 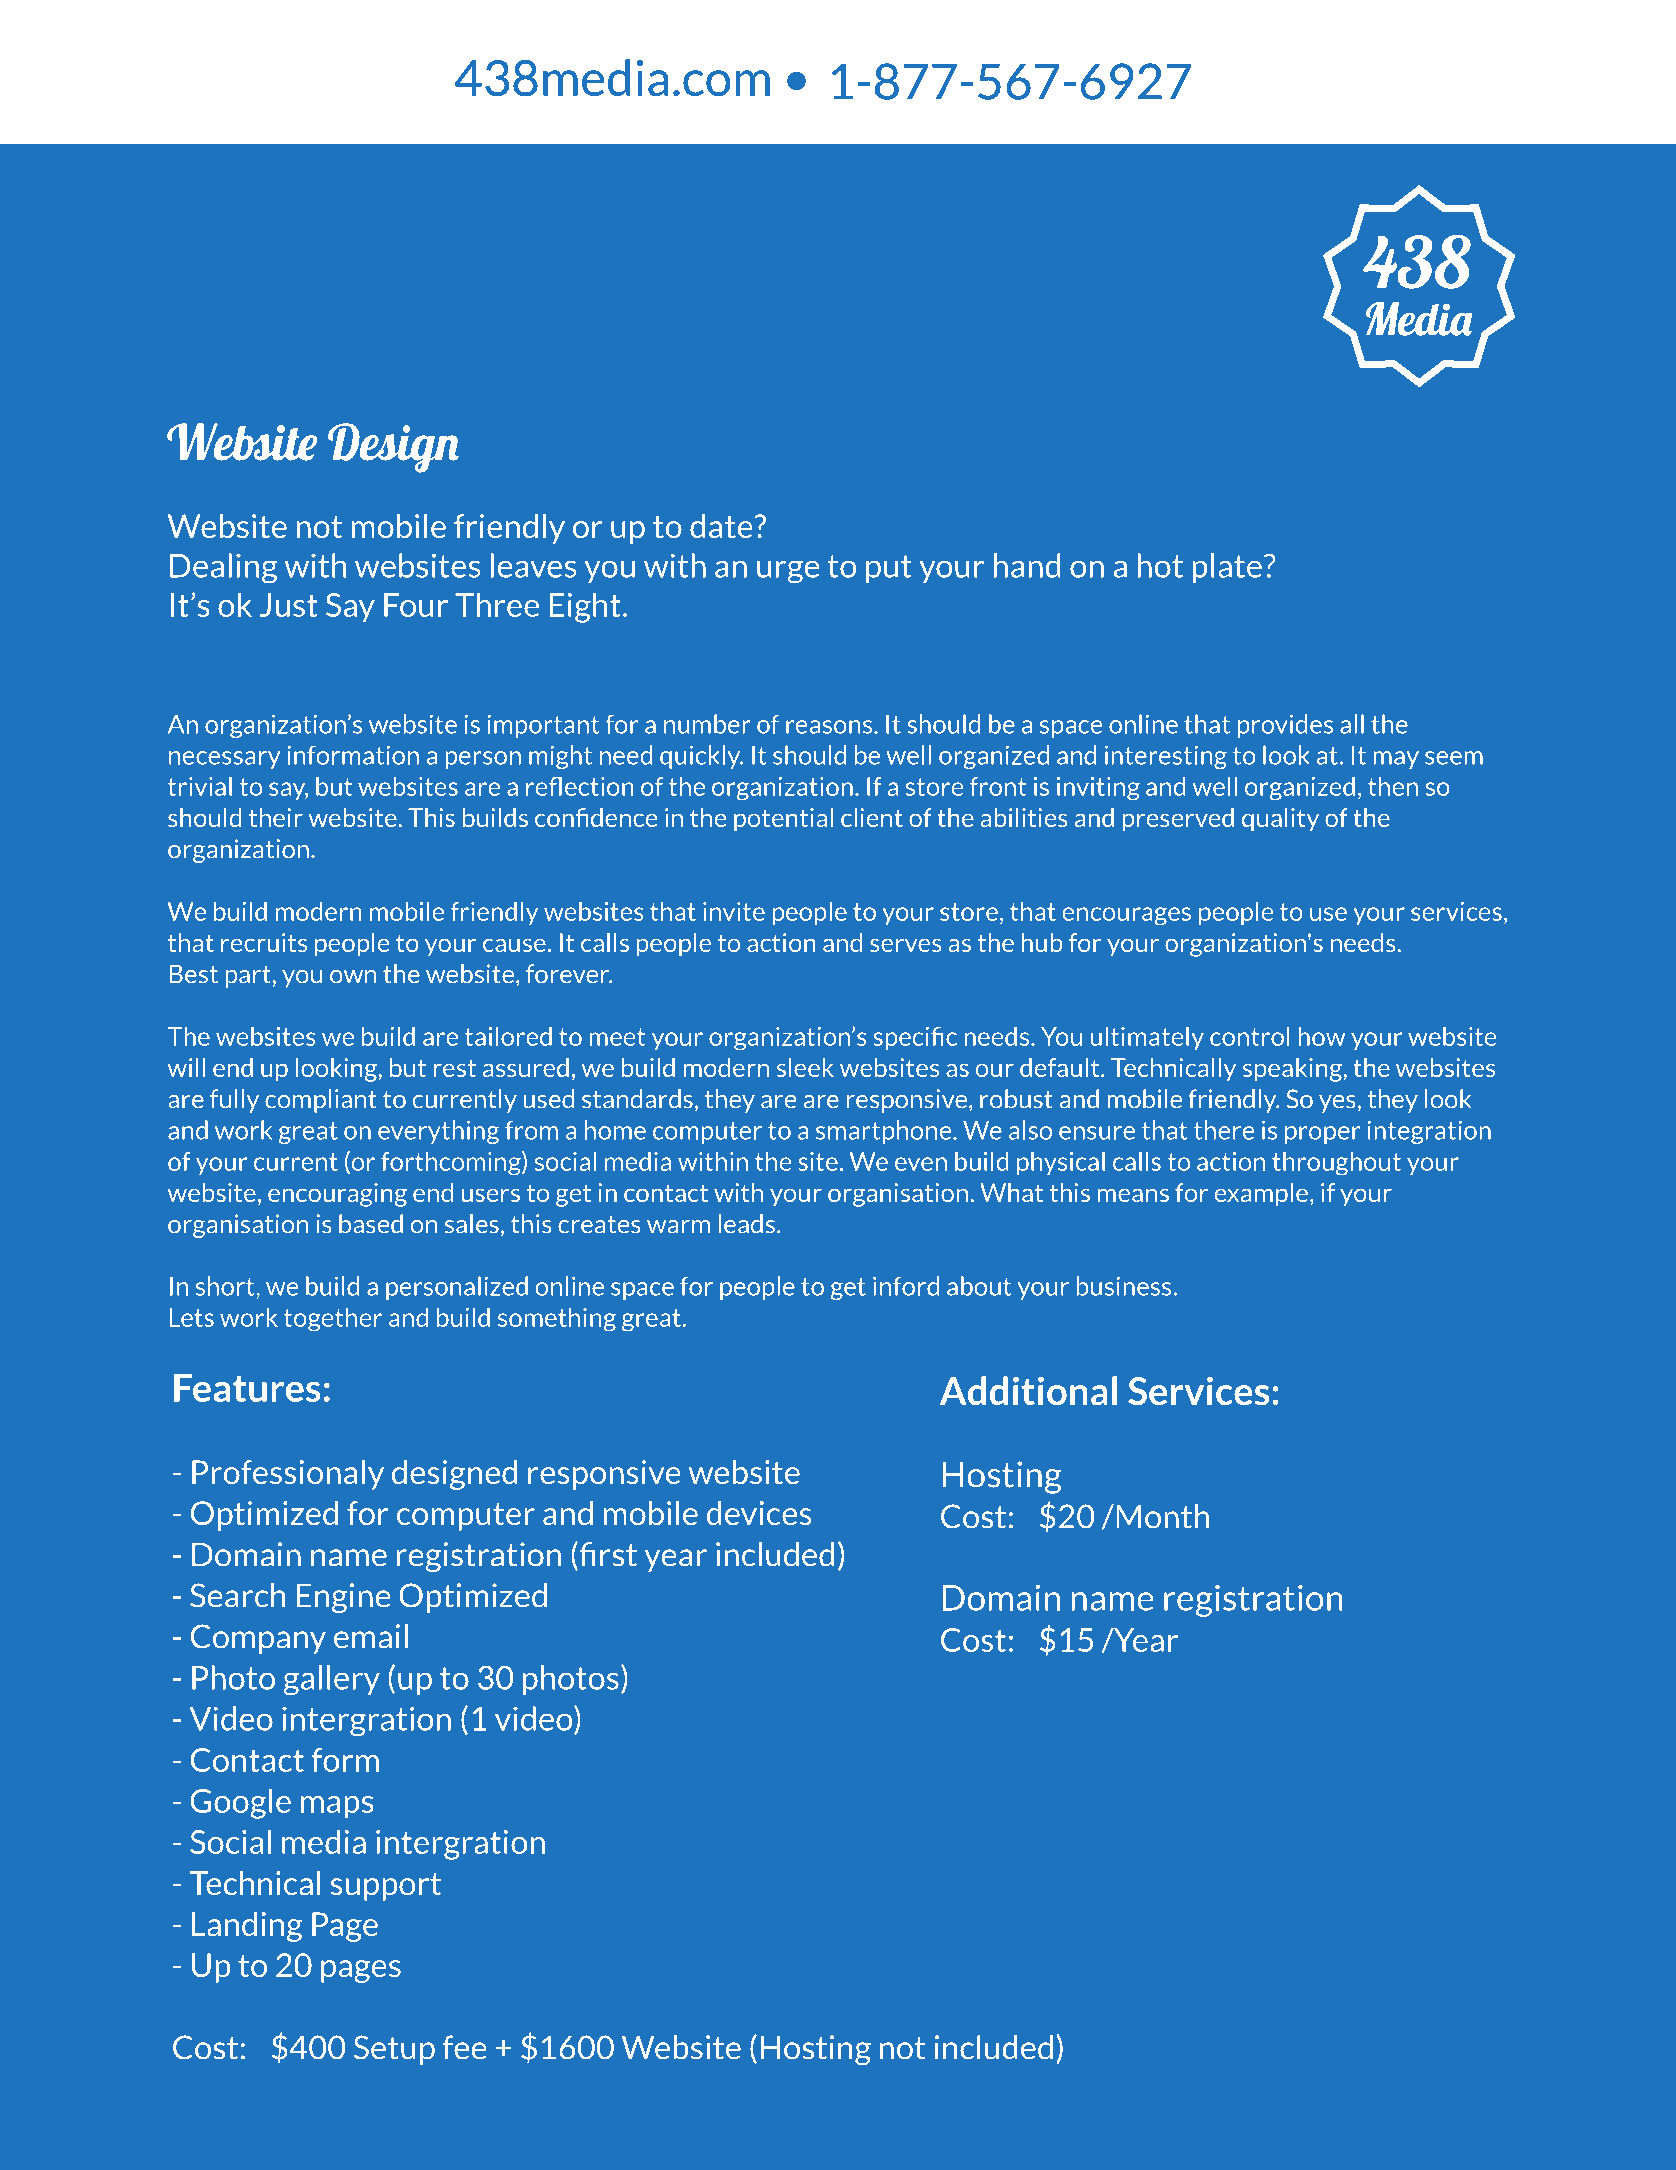 What do you see at coordinates (321, 1101) in the page?
I see `compliant` at bounding box center [321, 1101].
